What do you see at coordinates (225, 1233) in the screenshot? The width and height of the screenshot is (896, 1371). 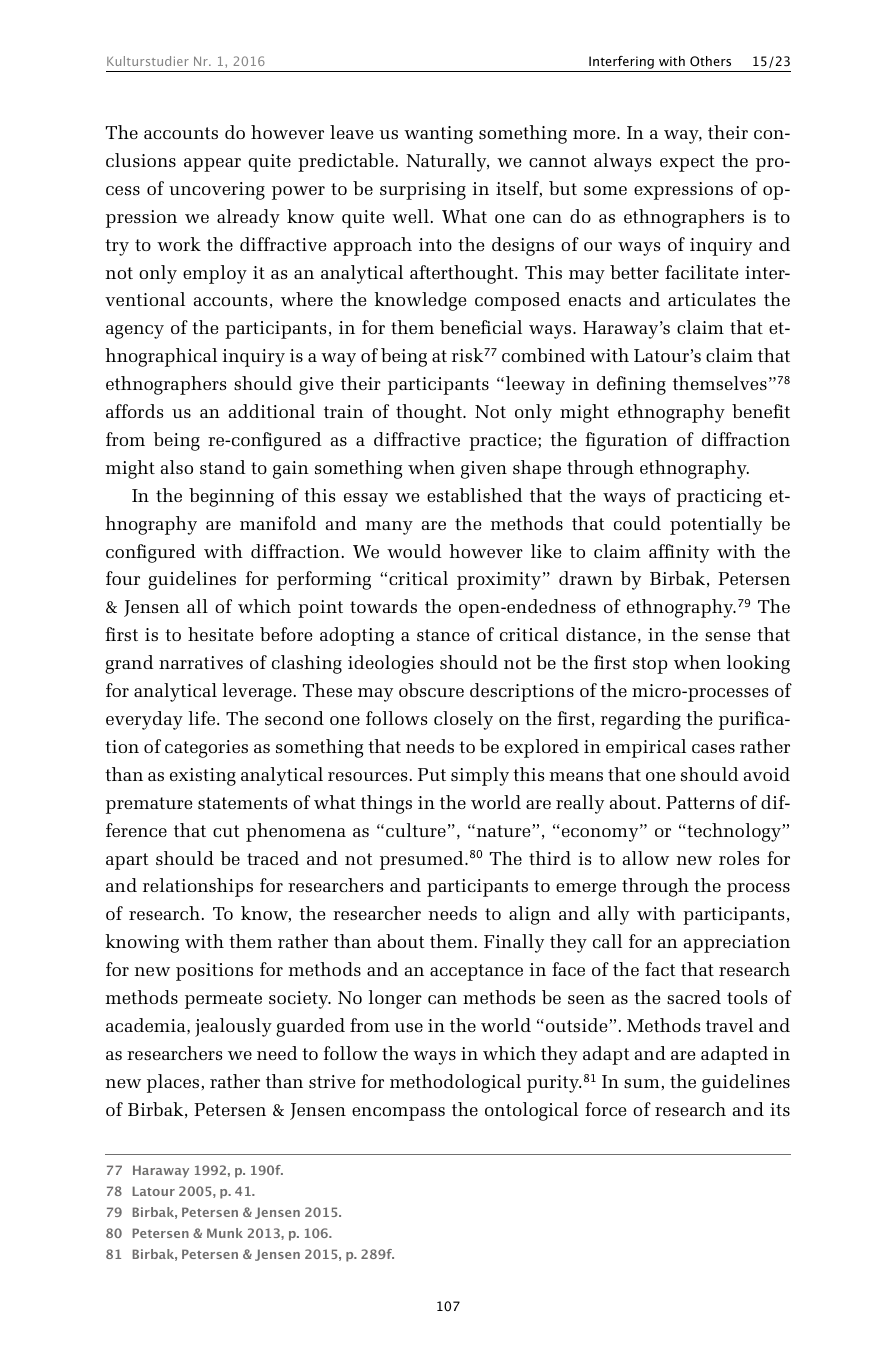 I see `Munk` at bounding box center [225, 1233].
